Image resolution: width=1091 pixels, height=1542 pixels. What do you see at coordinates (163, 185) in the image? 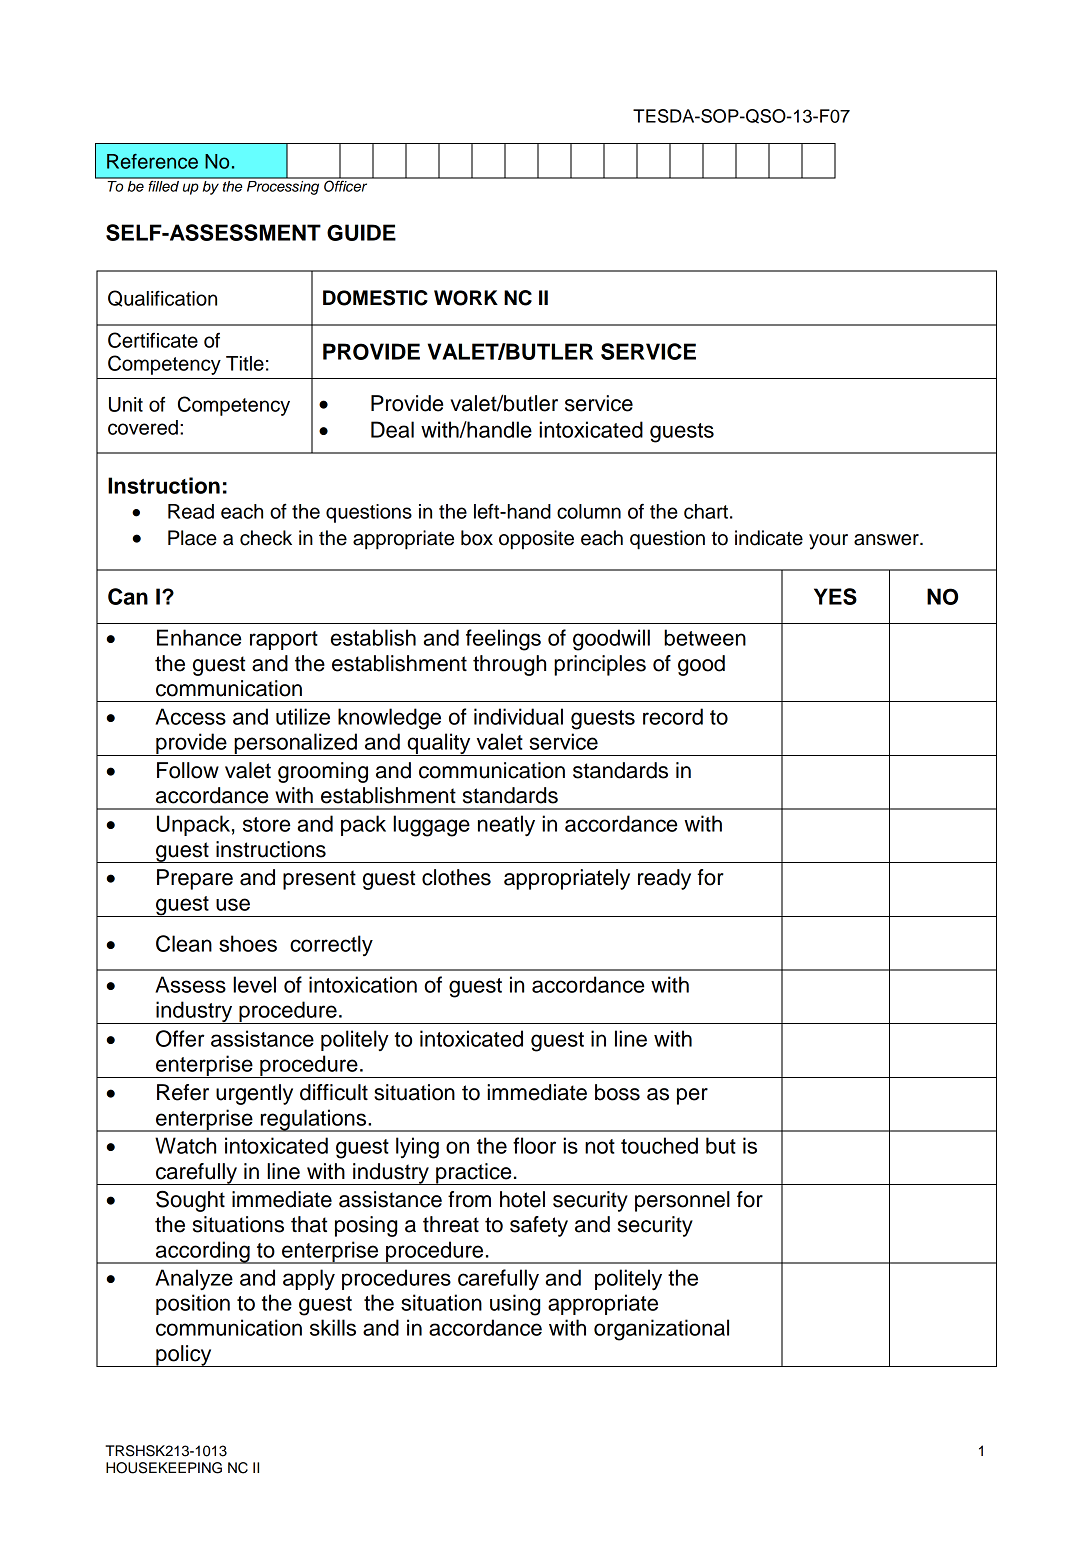
I see `filled` at bounding box center [163, 185].
